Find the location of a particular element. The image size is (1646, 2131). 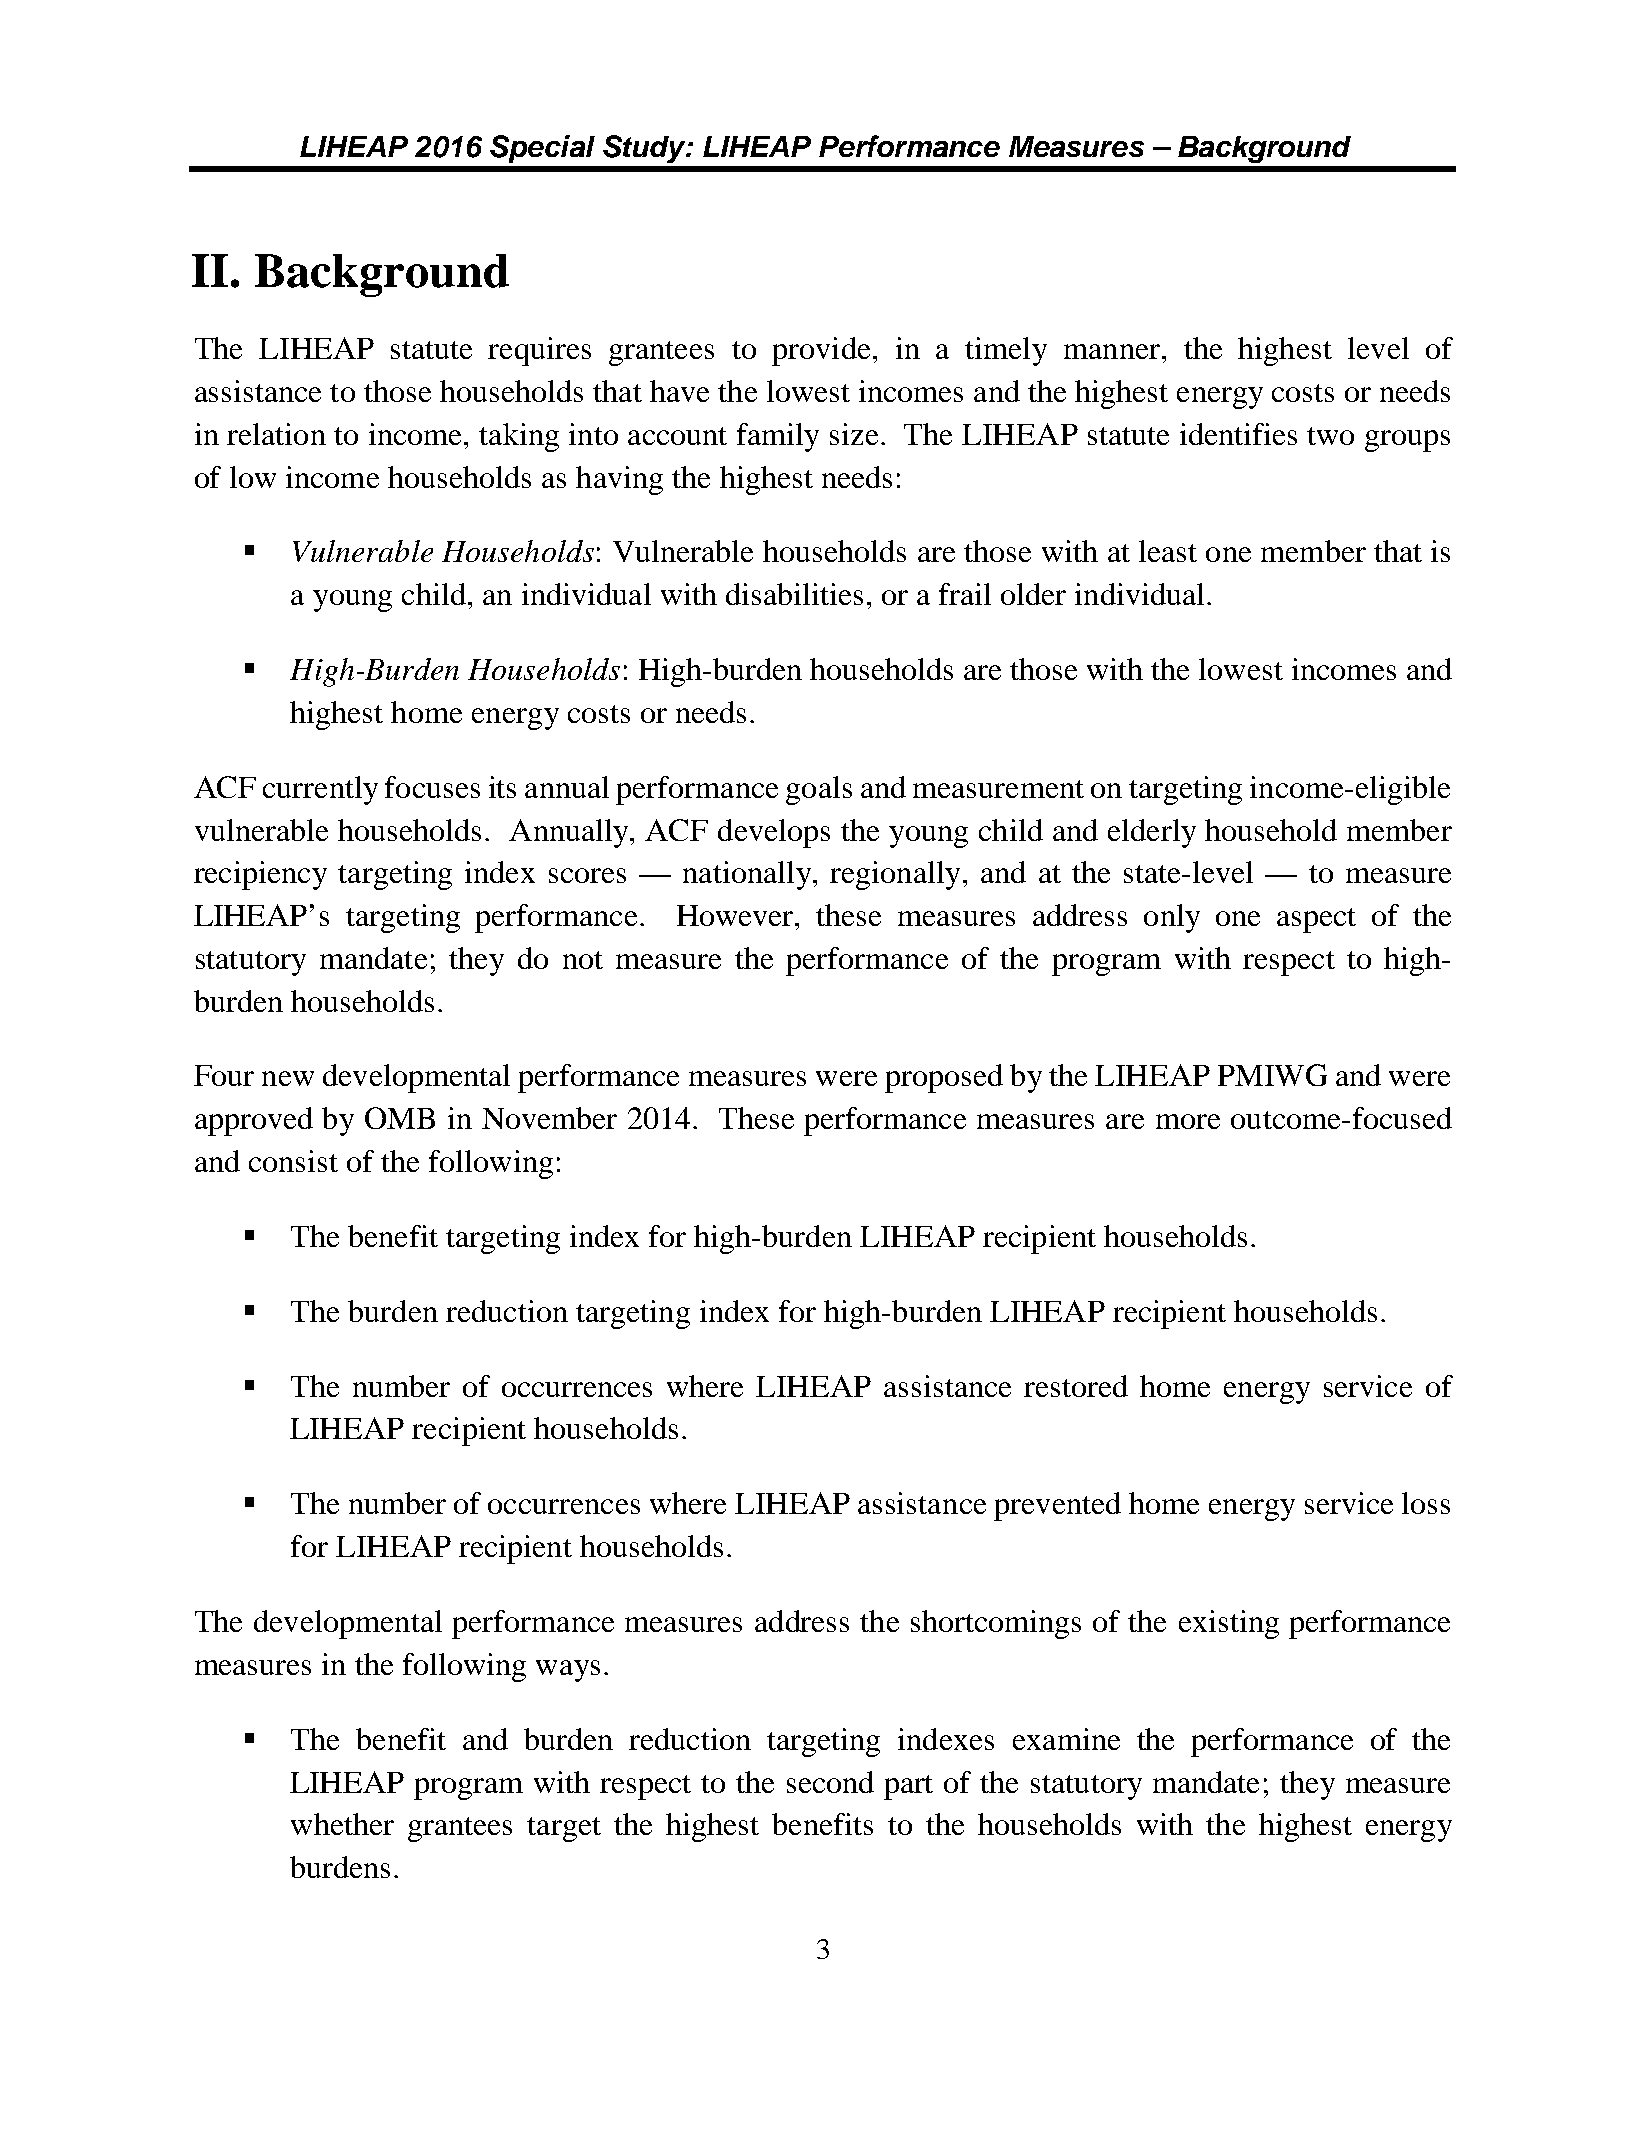

whether is located at coordinates (342, 1824).
